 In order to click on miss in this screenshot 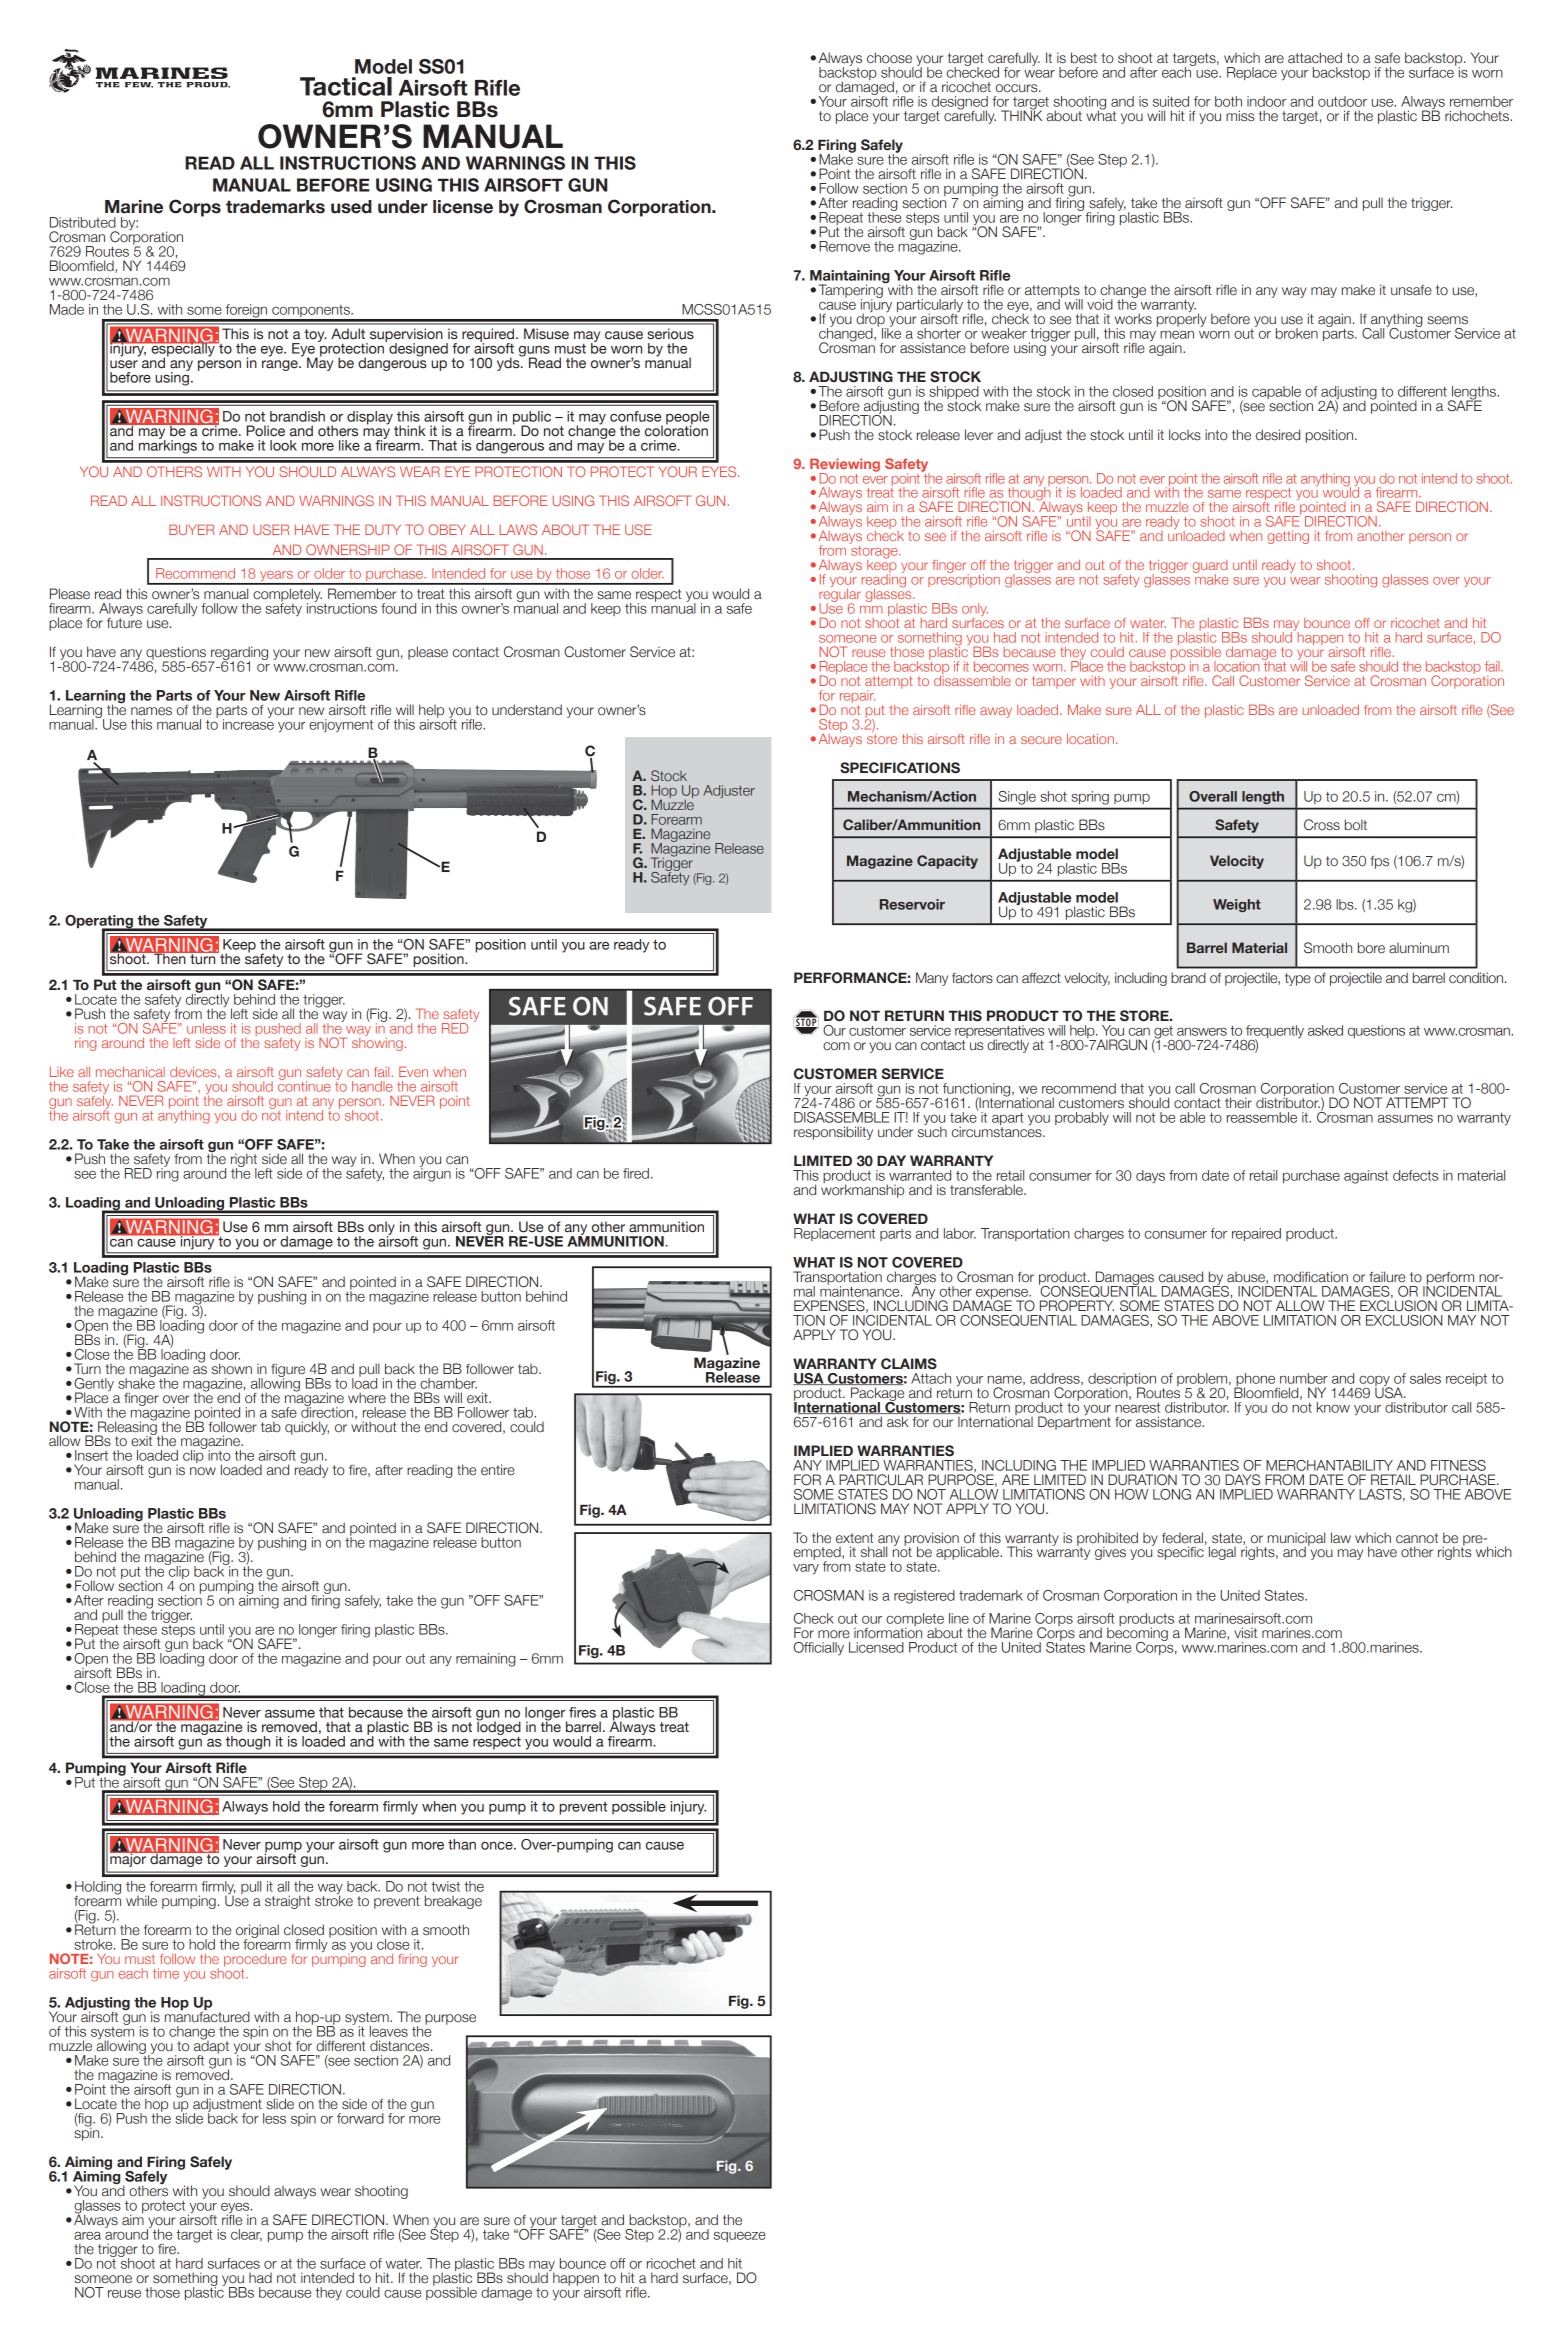, I will do `click(1240, 115)`.
